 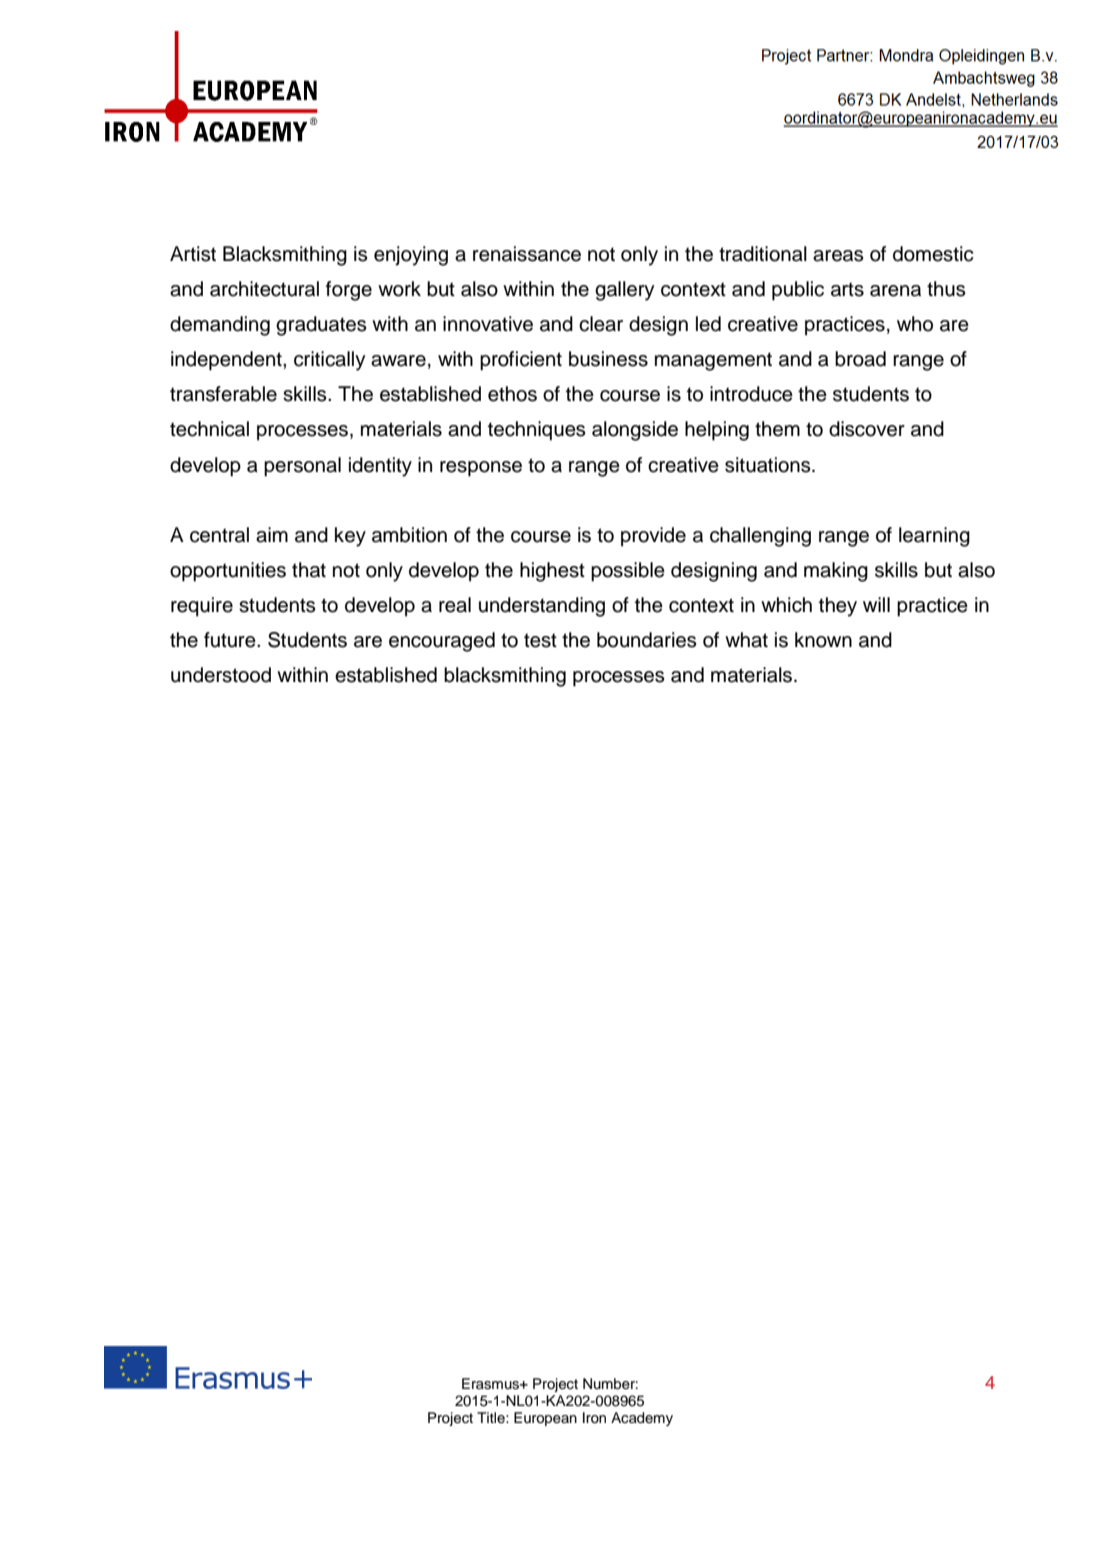 I want to click on making, so click(x=836, y=572).
